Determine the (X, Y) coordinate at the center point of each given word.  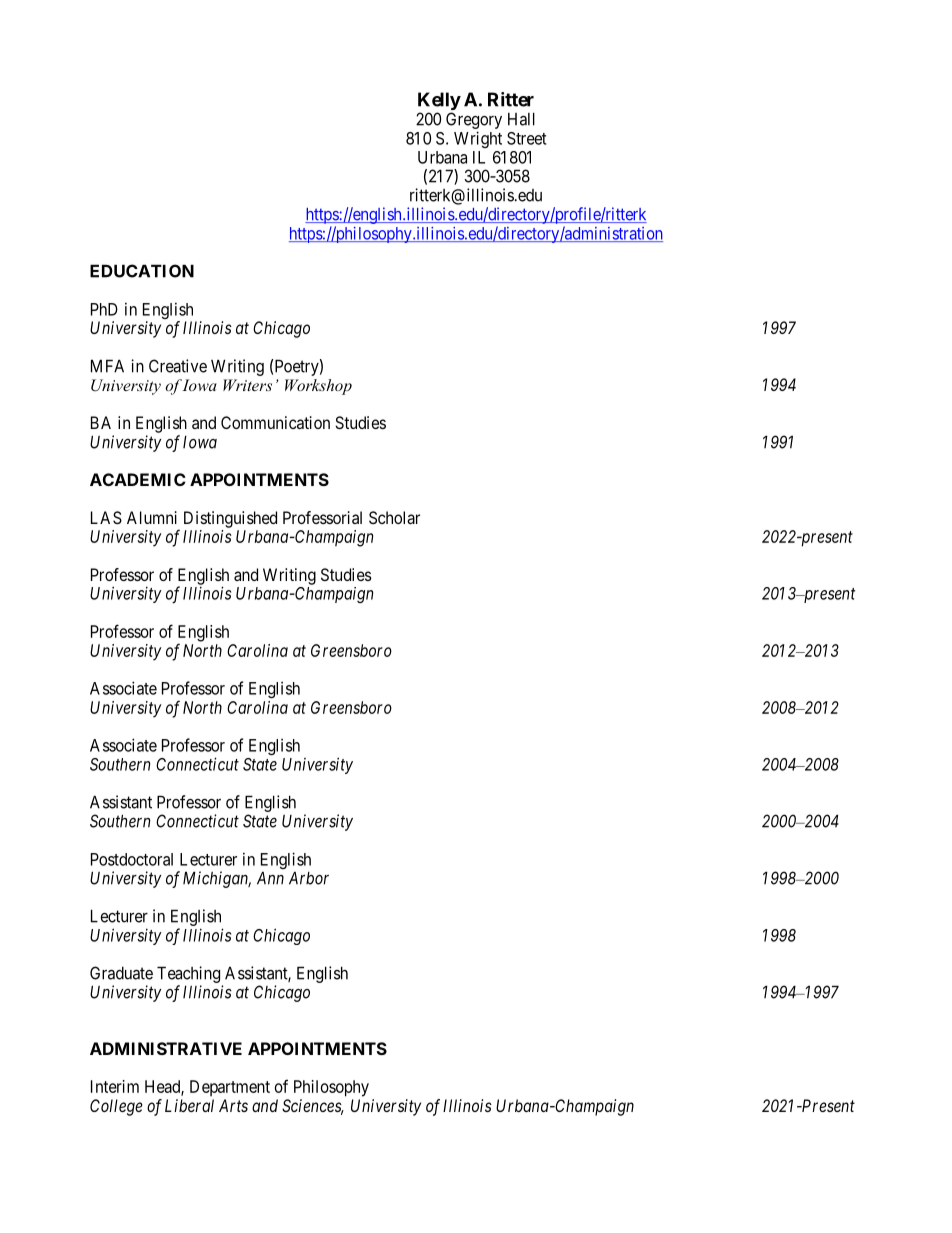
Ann (270, 878)
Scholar (394, 517)
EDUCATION (142, 271)
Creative (178, 366)
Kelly (439, 102)
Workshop (318, 387)
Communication (275, 422)
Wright (478, 139)
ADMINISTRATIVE (166, 1048)
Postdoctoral (132, 859)
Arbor (309, 878)
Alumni (152, 517)
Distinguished (230, 519)
